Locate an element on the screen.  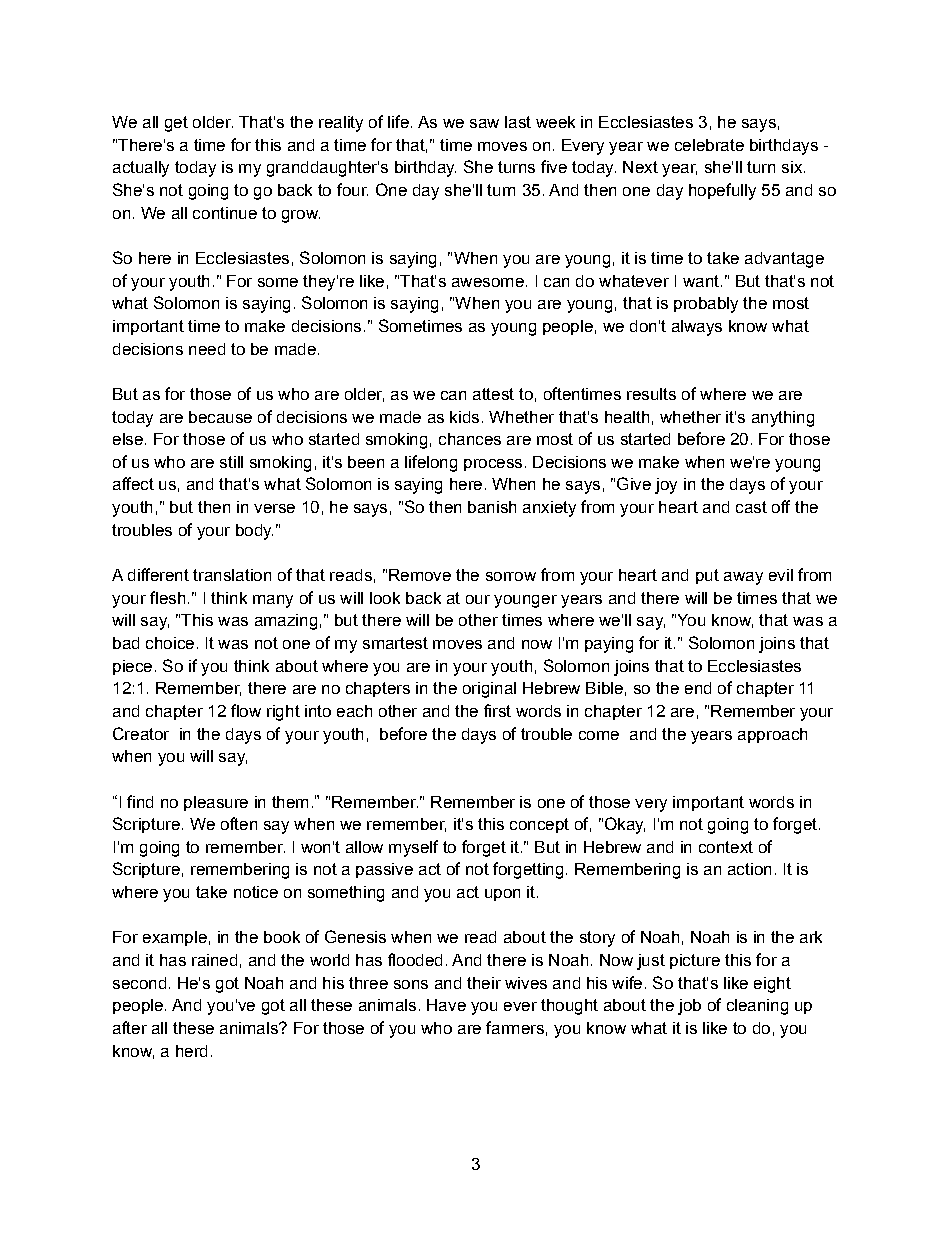
Have is located at coordinates (446, 1005).
